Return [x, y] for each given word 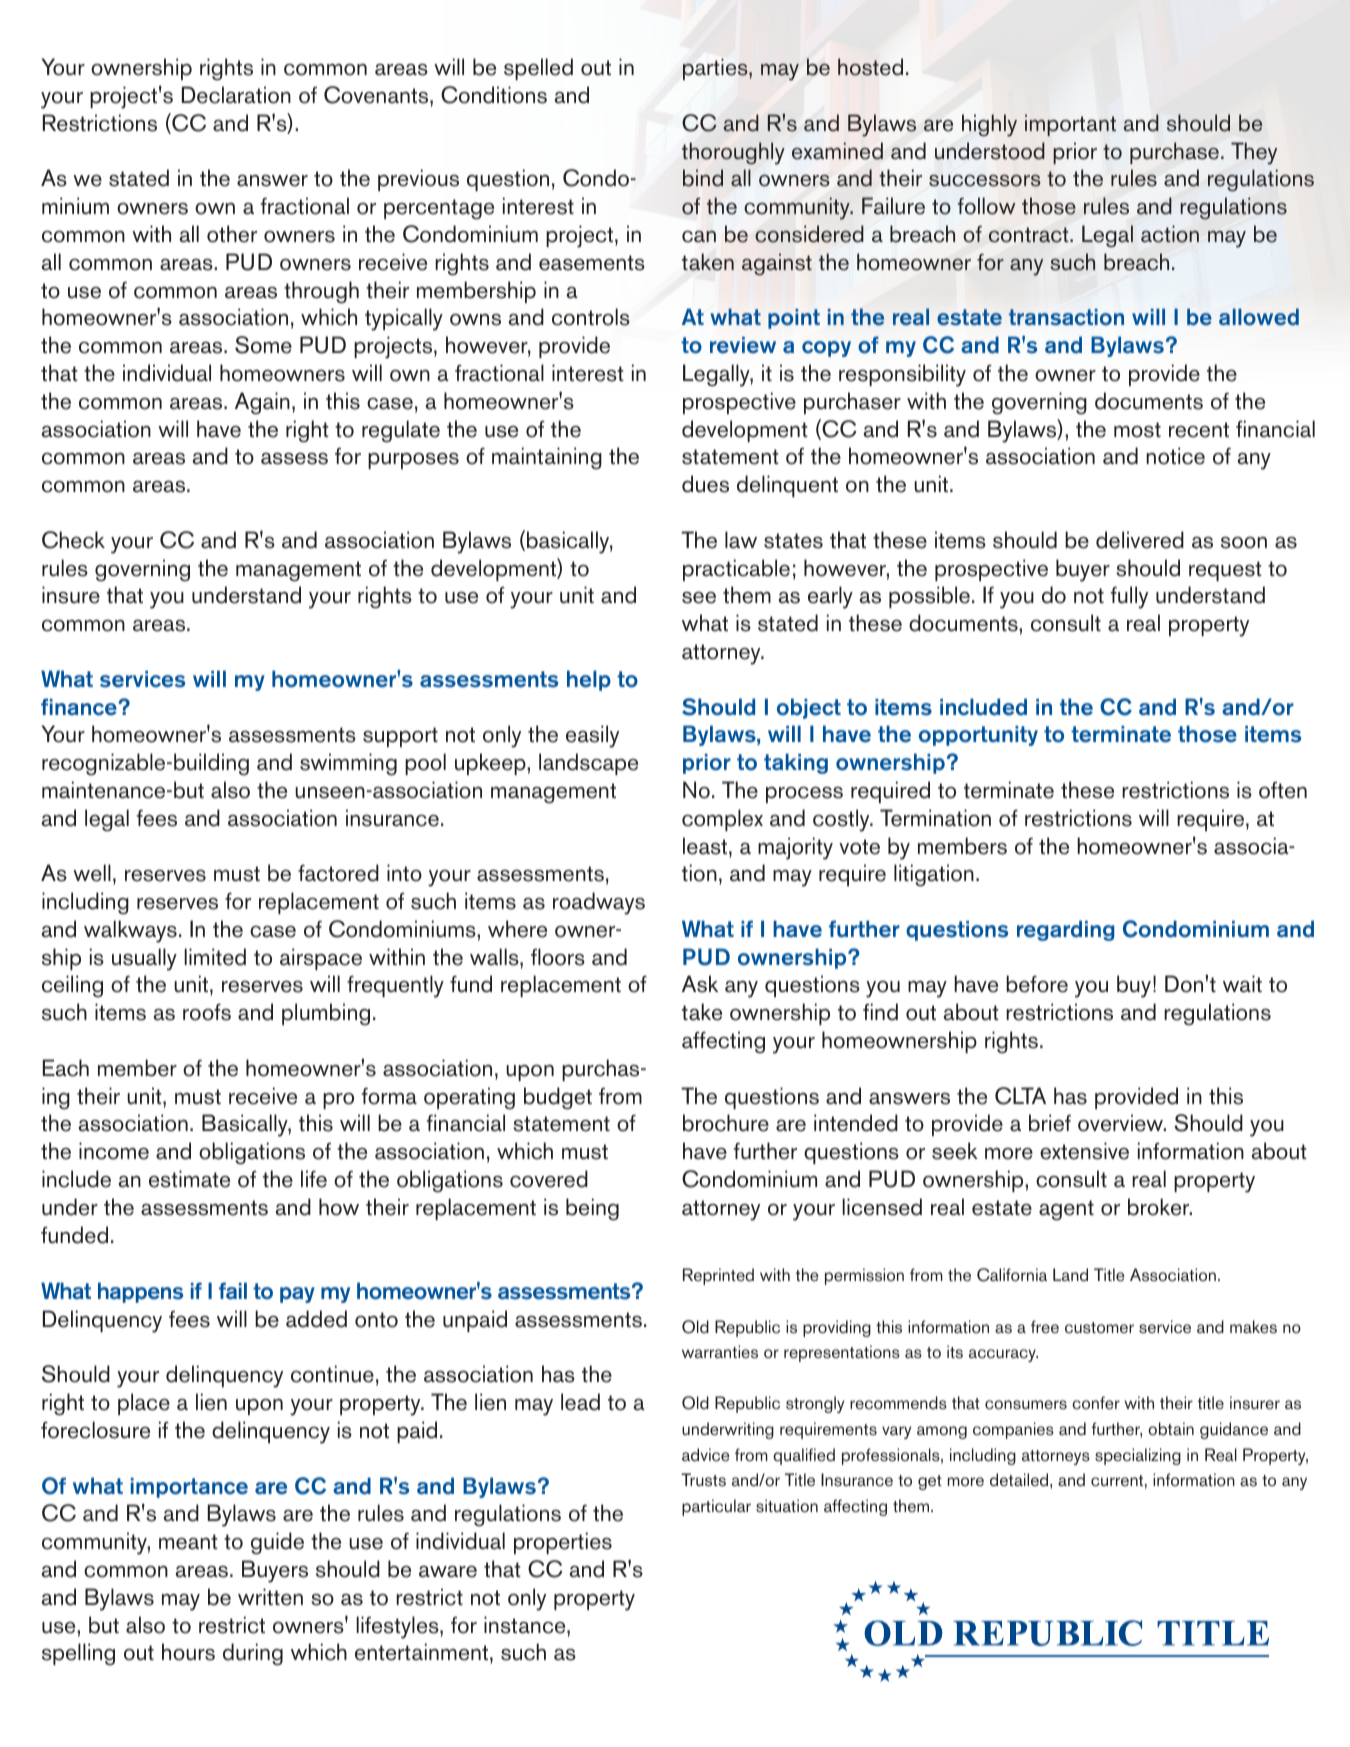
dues [705, 484]
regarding [1066, 930]
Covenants [377, 95]
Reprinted [718, 1276]
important [1070, 125]
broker [1160, 1207]
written [270, 1597]
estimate [189, 1179]
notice [1175, 456]
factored [338, 873]
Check [73, 540]
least [706, 846]
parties [716, 69]
